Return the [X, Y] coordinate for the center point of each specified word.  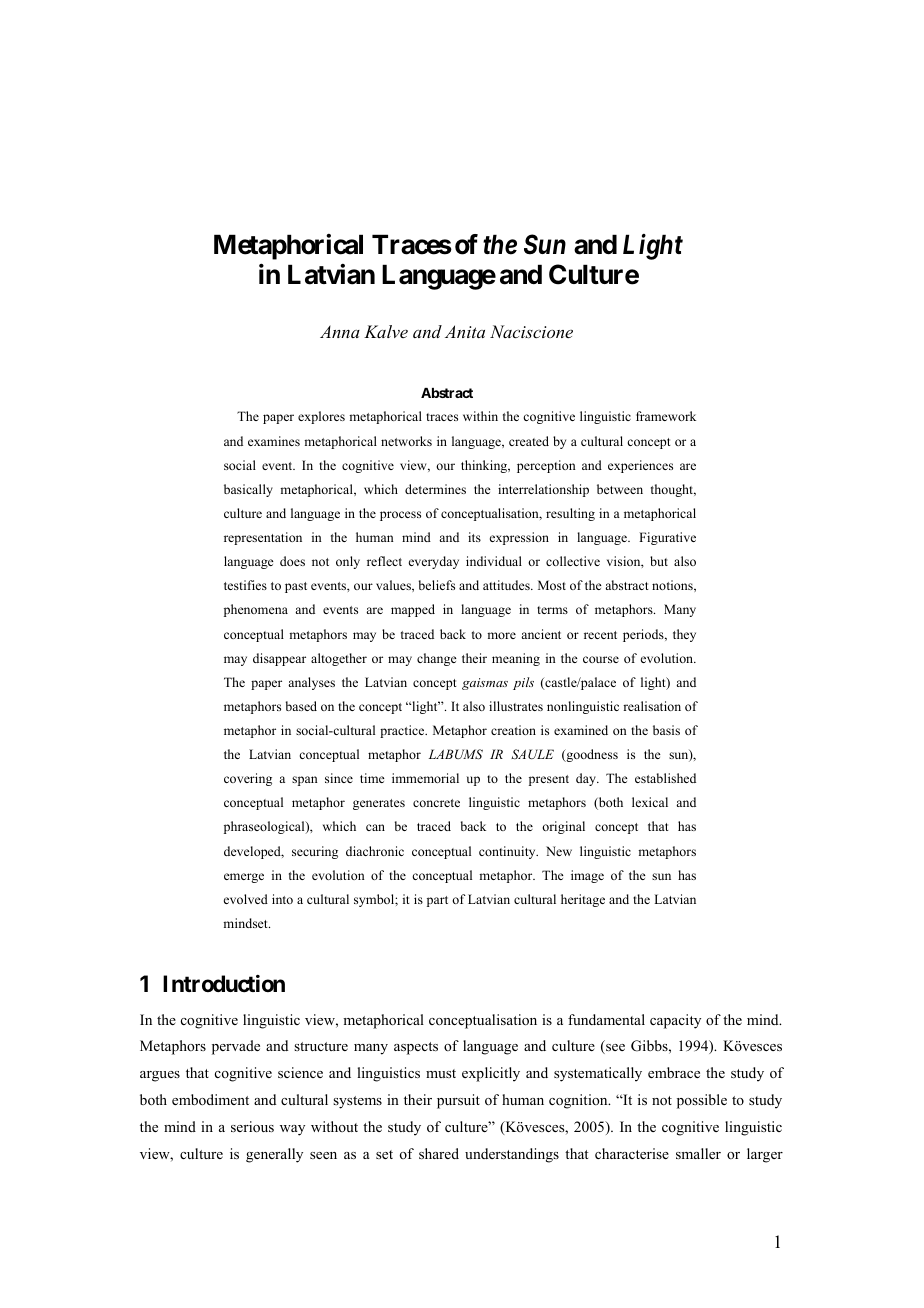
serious [252, 1127]
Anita [465, 331]
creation [513, 730]
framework [666, 416]
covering [248, 779]
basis [666, 730]
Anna [340, 331]
